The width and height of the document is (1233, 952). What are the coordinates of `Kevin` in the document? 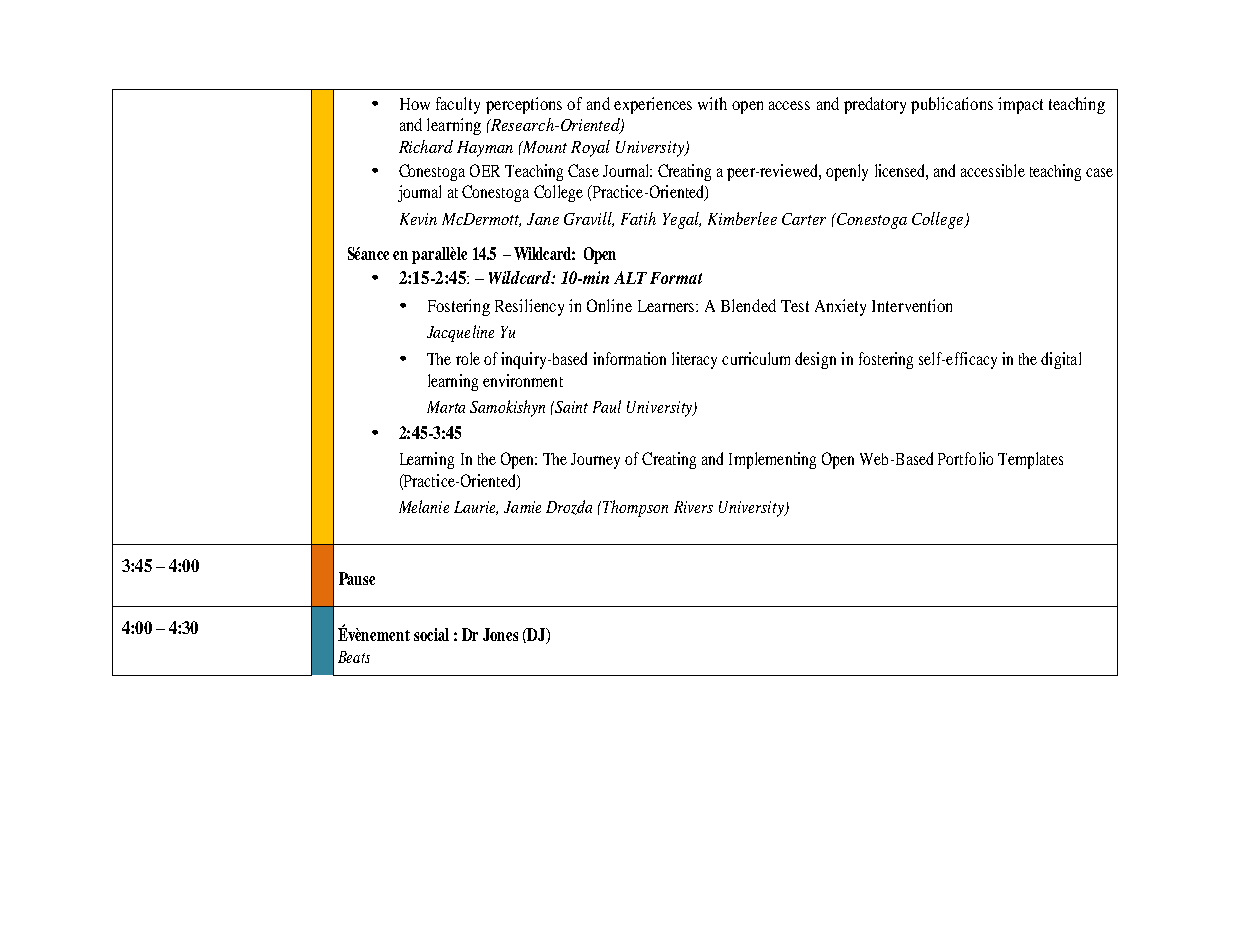 It's located at (418, 219).
